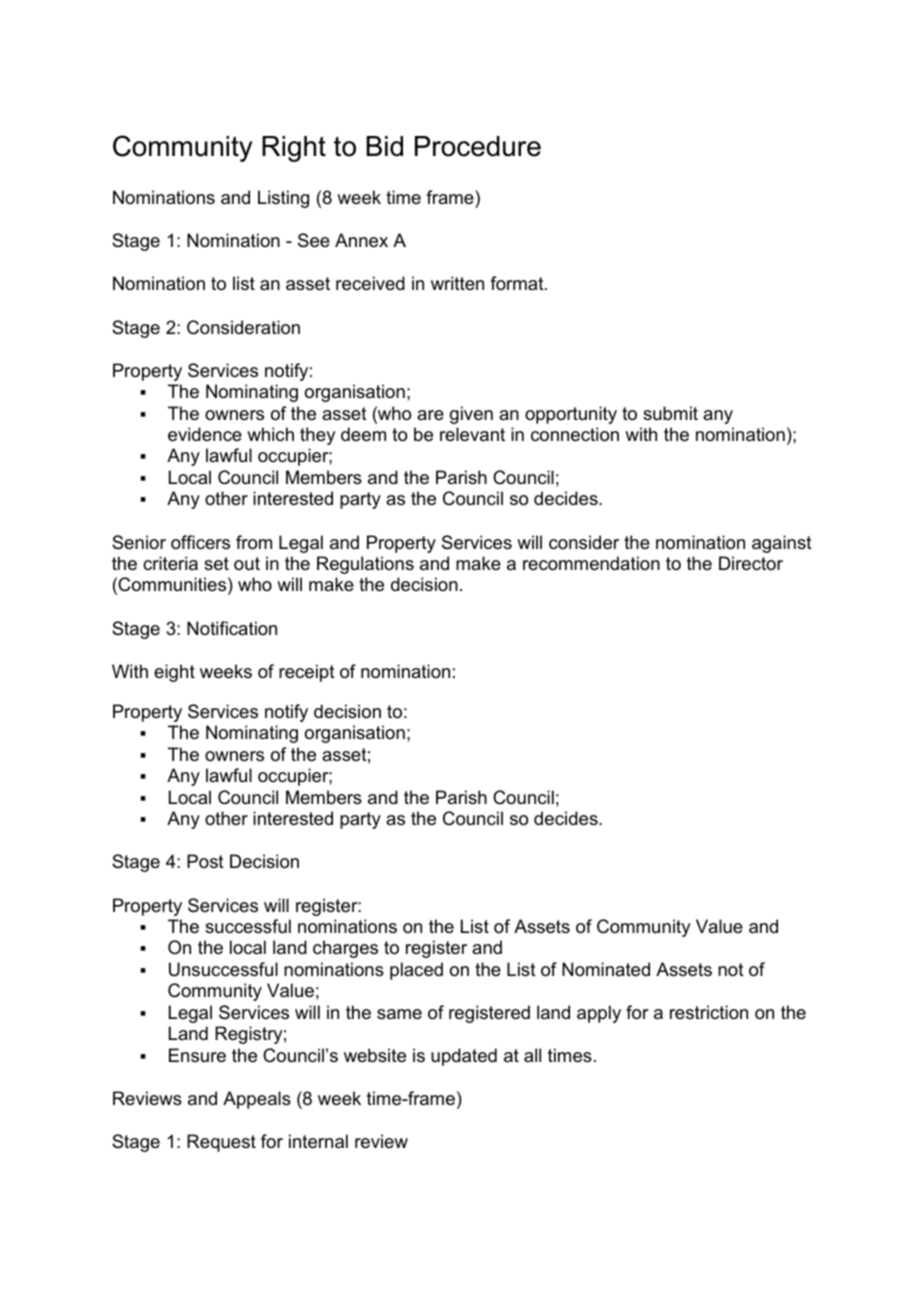 The width and height of the image is (924, 1308). What do you see at coordinates (205, 434) in the image?
I see `evidence` at bounding box center [205, 434].
